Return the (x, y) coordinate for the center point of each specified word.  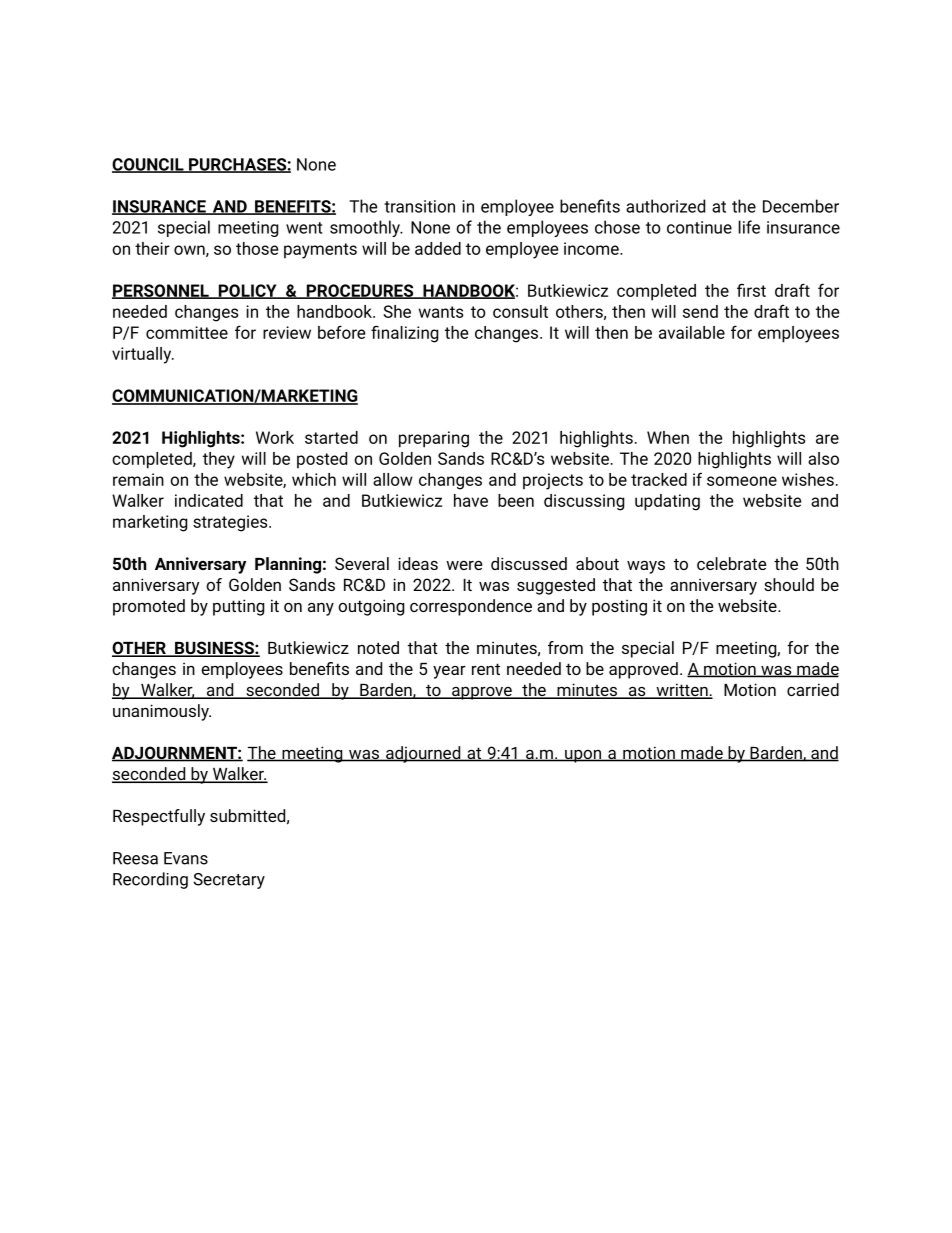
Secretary (229, 881)
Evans (186, 858)
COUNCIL (149, 165)
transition (419, 206)
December (801, 206)
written (682, 691)
